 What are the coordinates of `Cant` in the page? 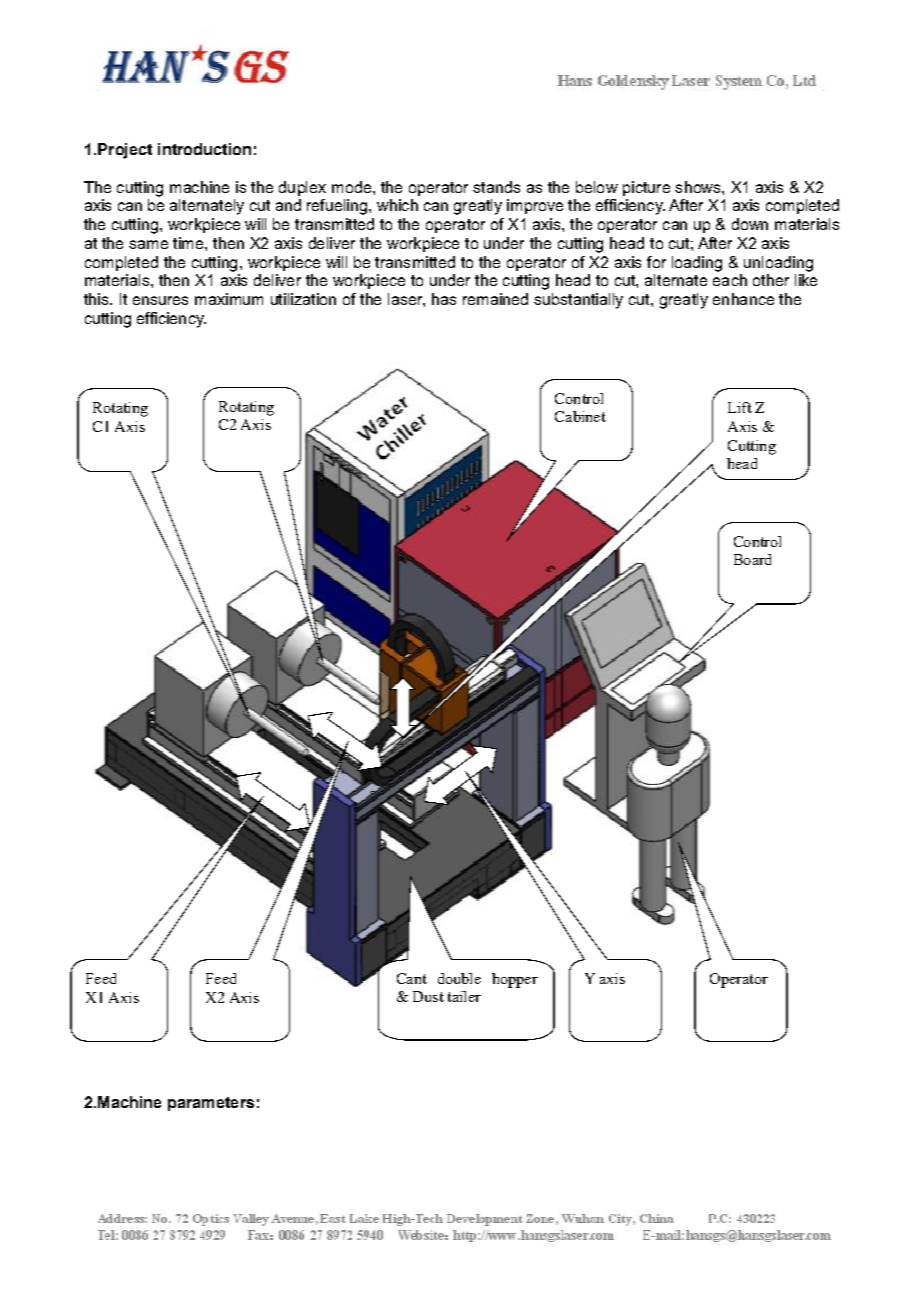 It's located at (412, 978).
